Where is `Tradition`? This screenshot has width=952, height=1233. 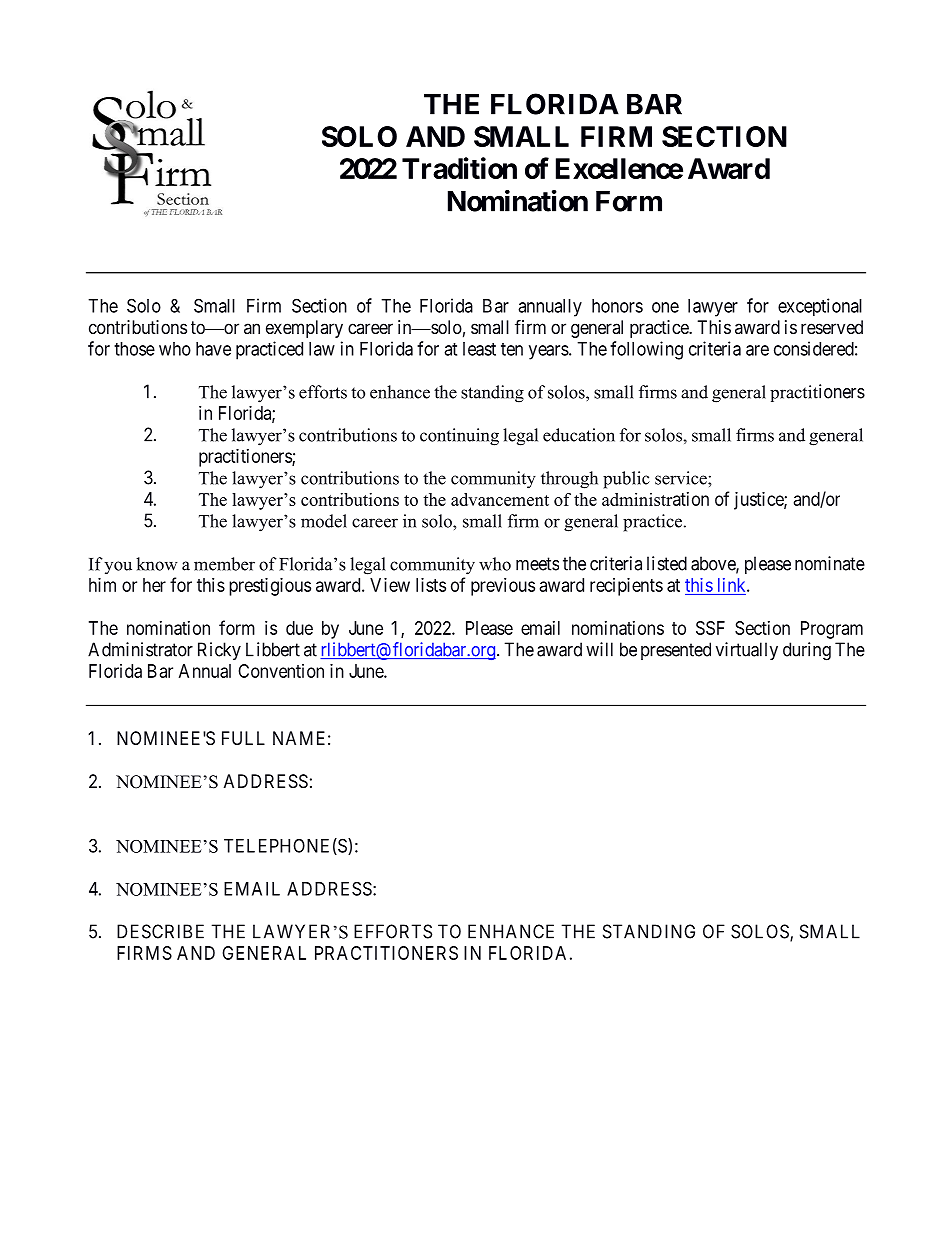 Tradition is located at coordinates (459, 168).
